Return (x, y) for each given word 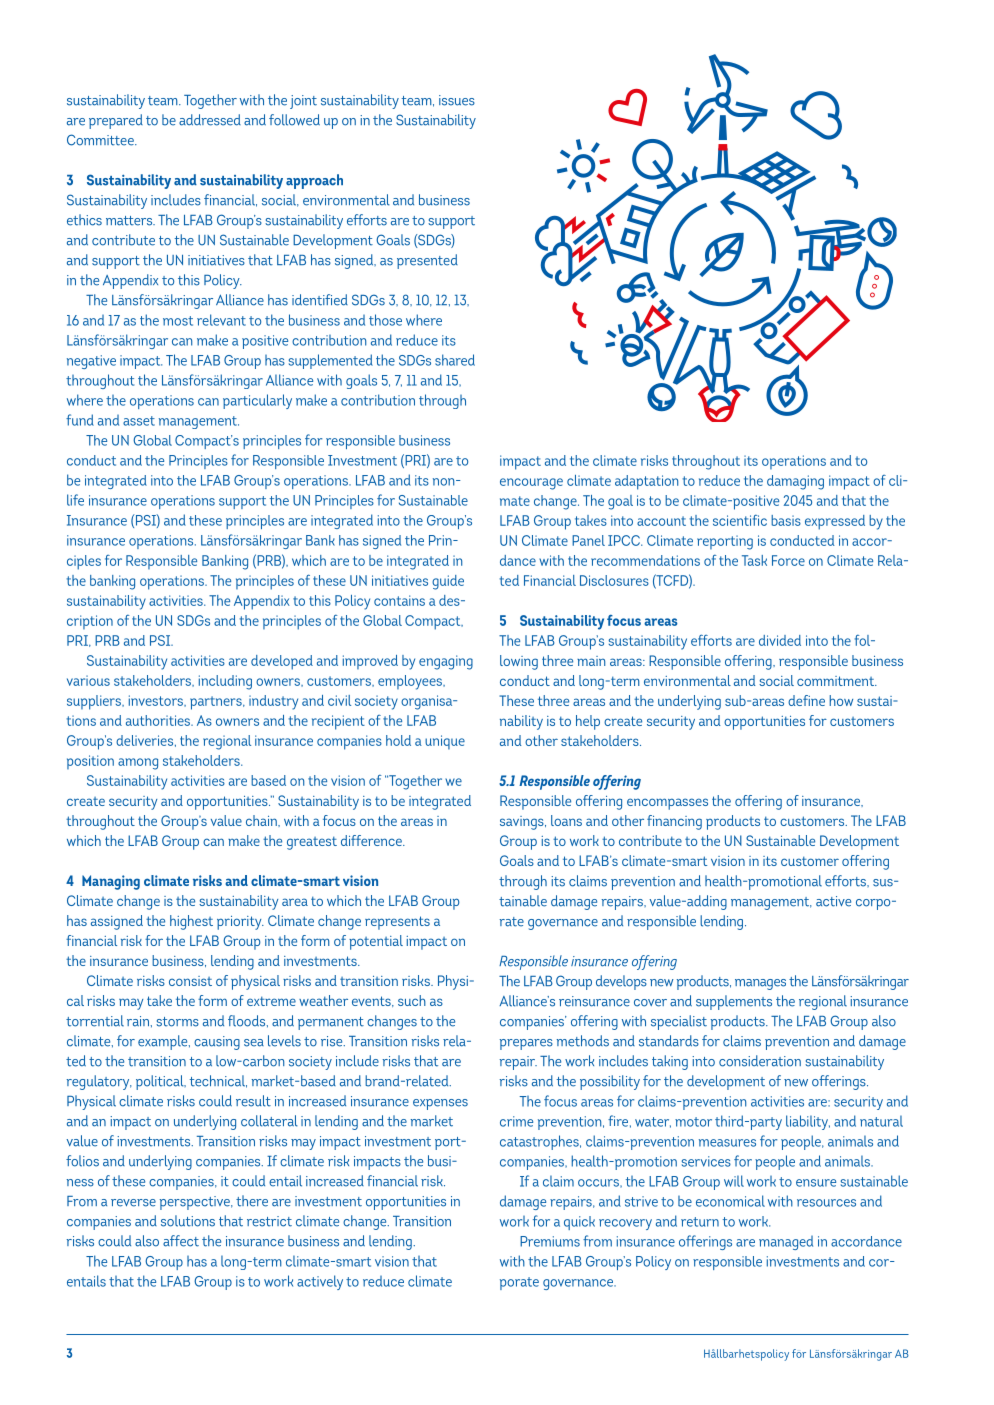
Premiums (550, 1241)
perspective (196, 1203)
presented (427, 261)
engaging (446, 662)
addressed (210, 120)
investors (157, 701)
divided (780, 640)
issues (457, 100)
